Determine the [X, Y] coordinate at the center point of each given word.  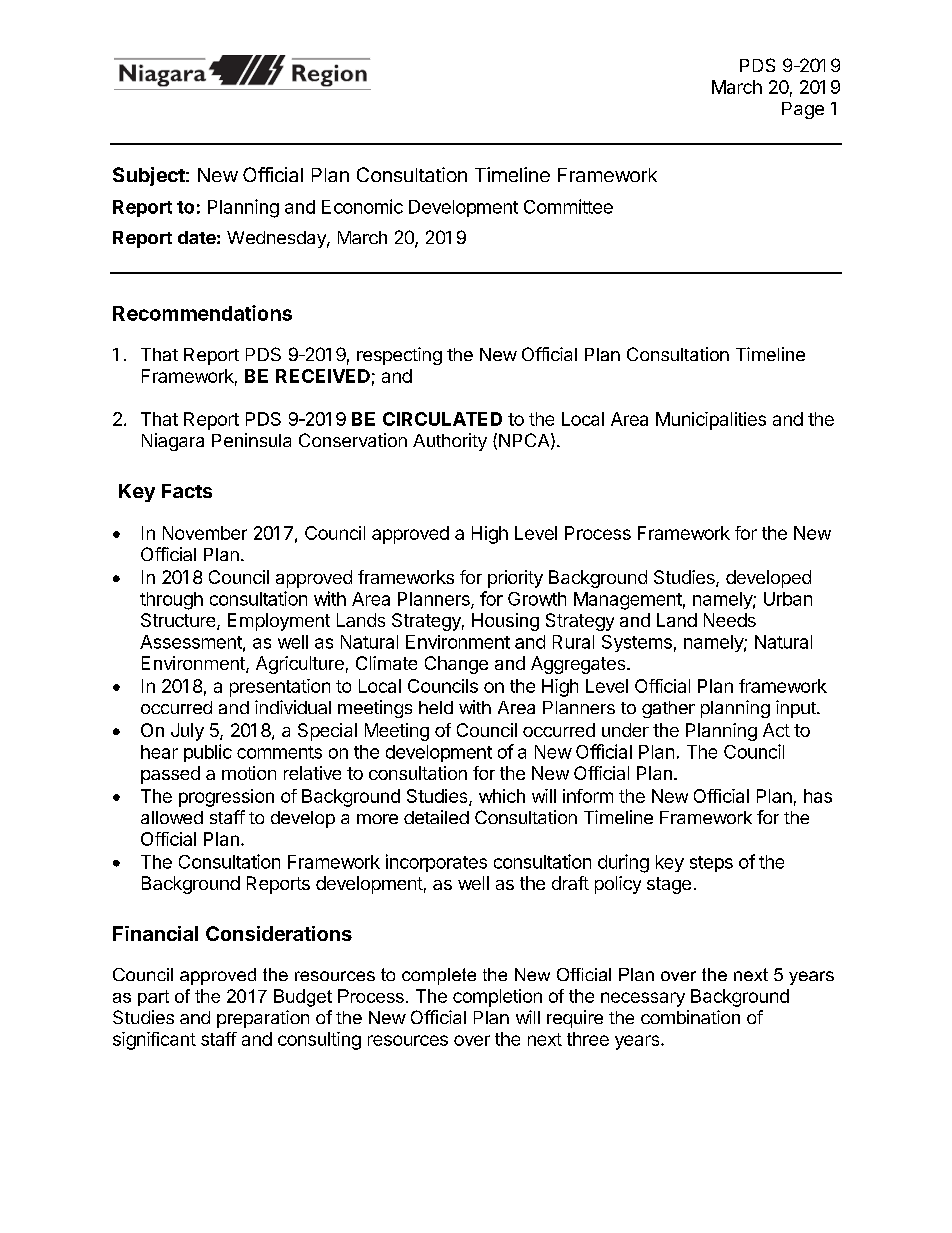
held [436, 707]
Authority [450, 442]
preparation [263, 1019]
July [187, 732]
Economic [362, 206]
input [797, 709]
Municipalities [711, 421]
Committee [568, 206]
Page [803, 110]
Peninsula [251, 440]
